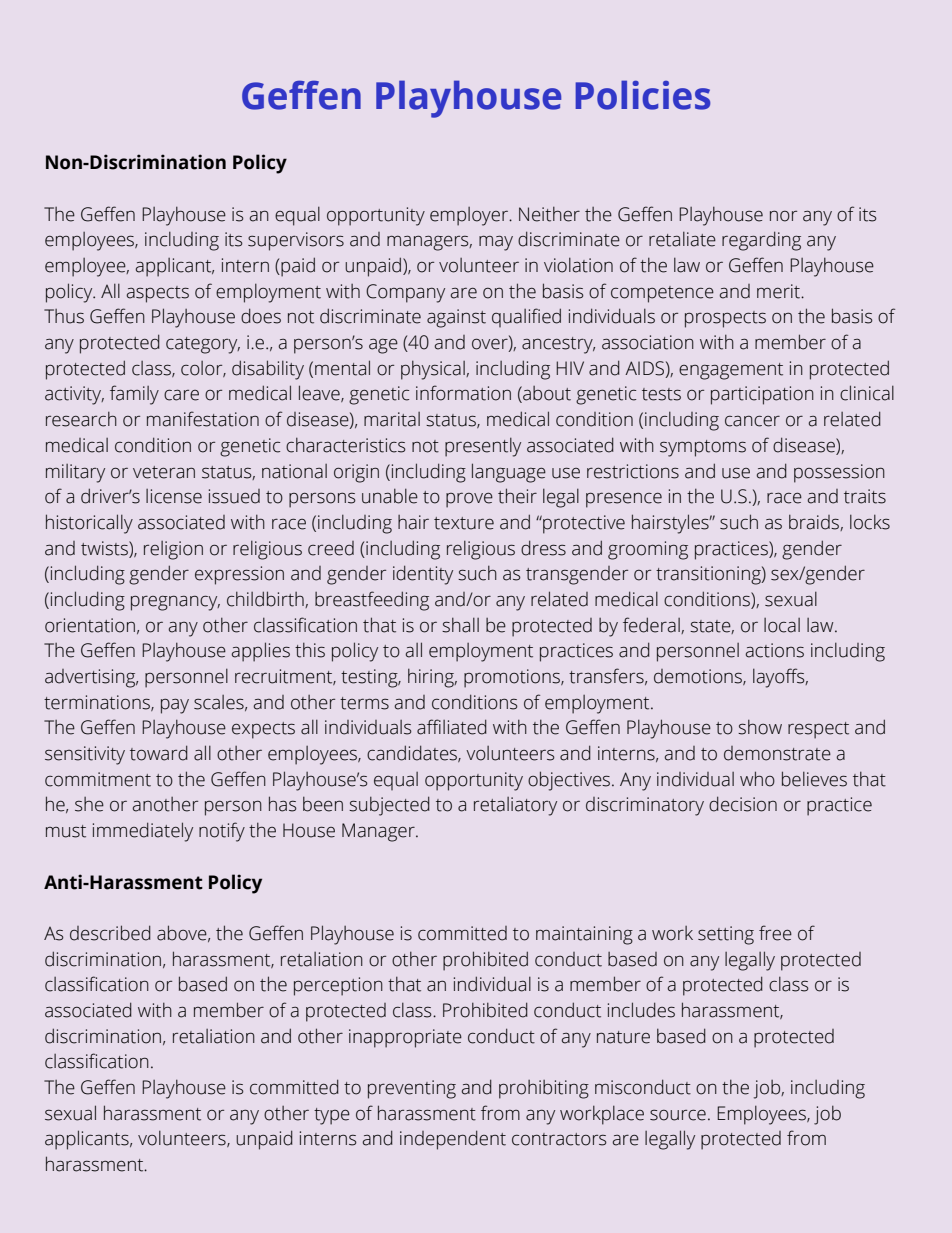 The height and width of the screenshot is (1233, 952). What do you see at coordinates (143, 832) in the screenshot?
I see `immediately` at bounding box center [143, 832].
